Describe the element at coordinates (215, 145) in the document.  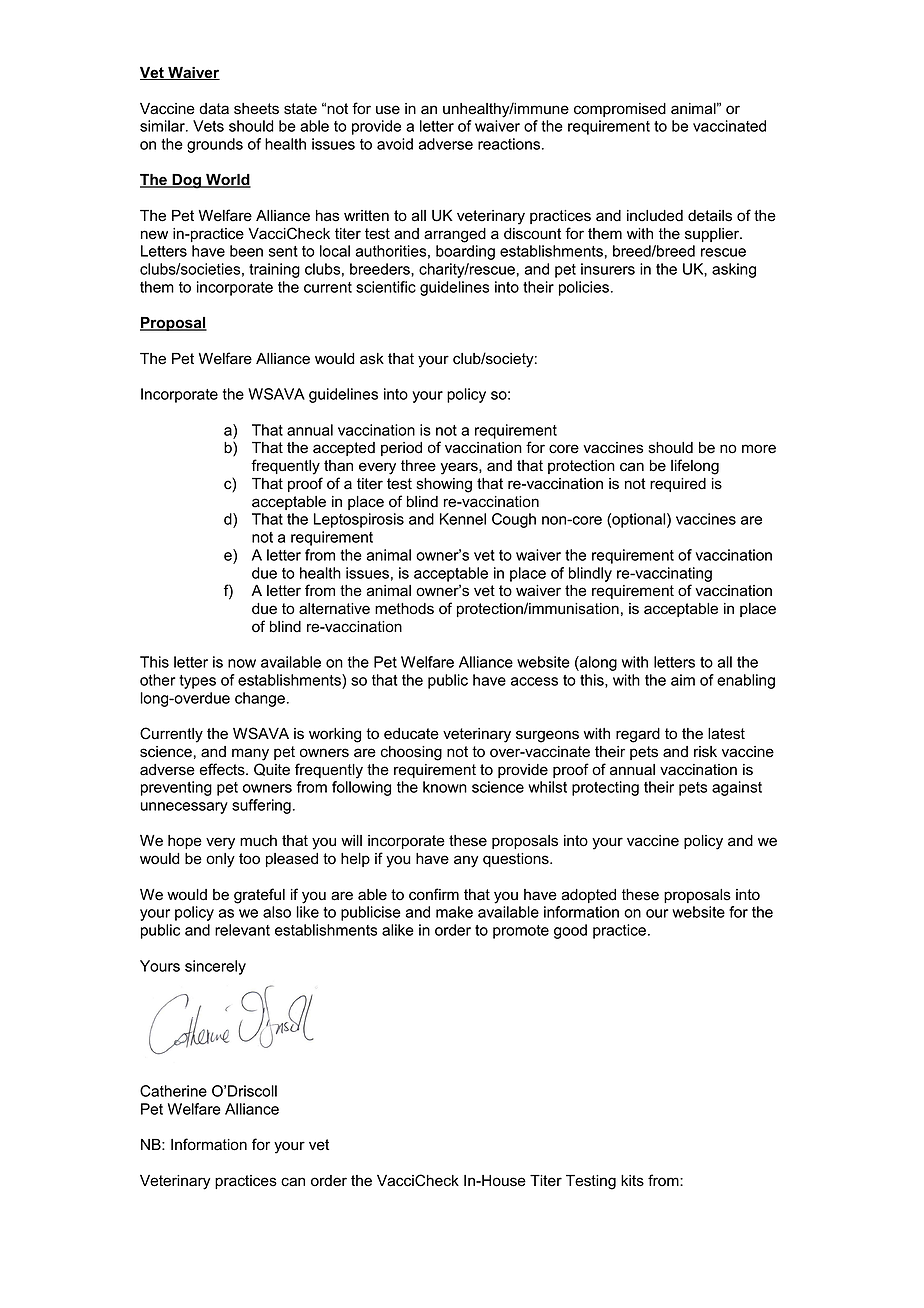
I see `grounds` at that location.
